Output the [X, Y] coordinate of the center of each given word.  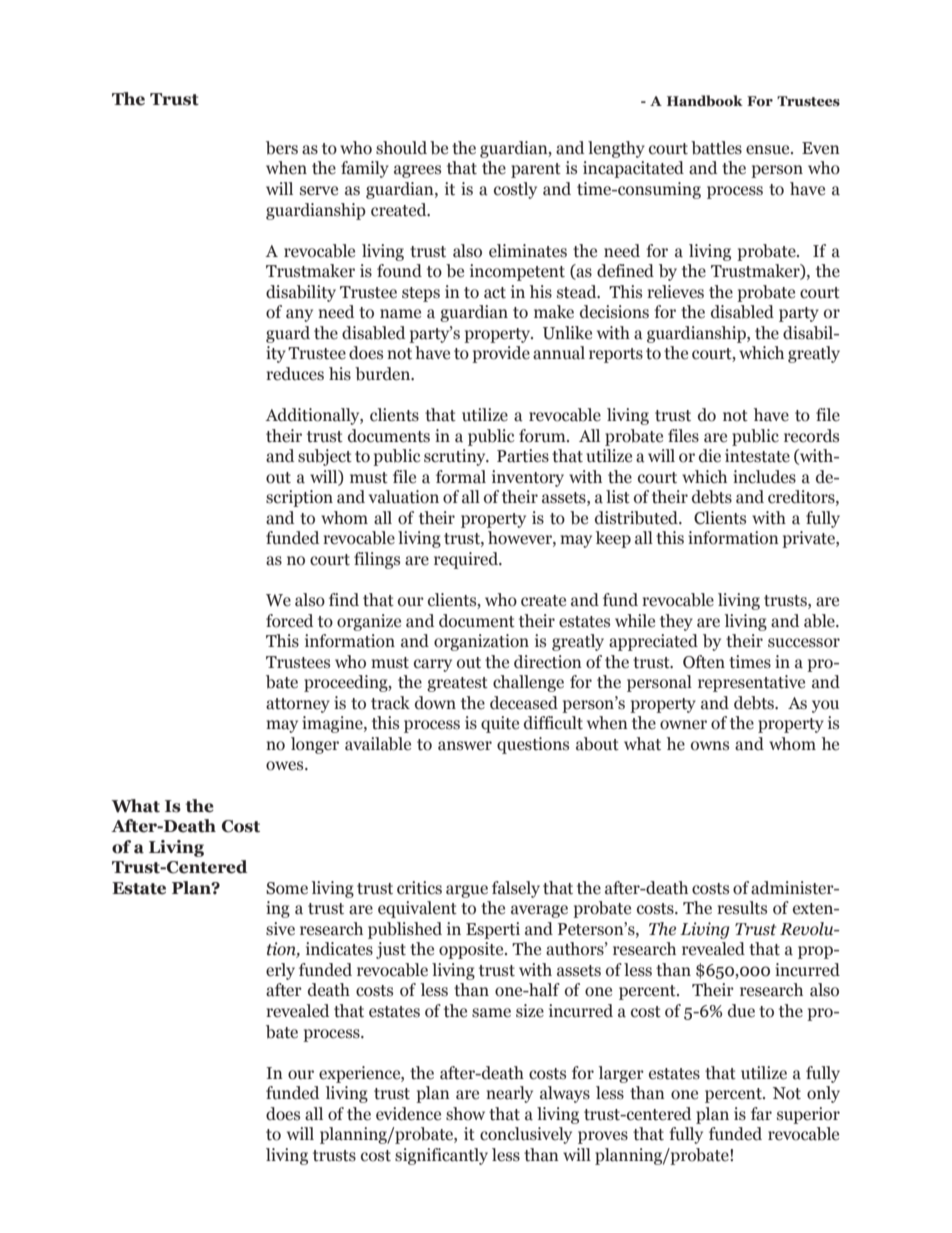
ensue [769, 150]
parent [536, 170]
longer [315, 745]
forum [543, 436]
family [365, 169]
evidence [408, 1114]
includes [764, 477]
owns [710, 746]
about [597, 744]
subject [325, 457]
